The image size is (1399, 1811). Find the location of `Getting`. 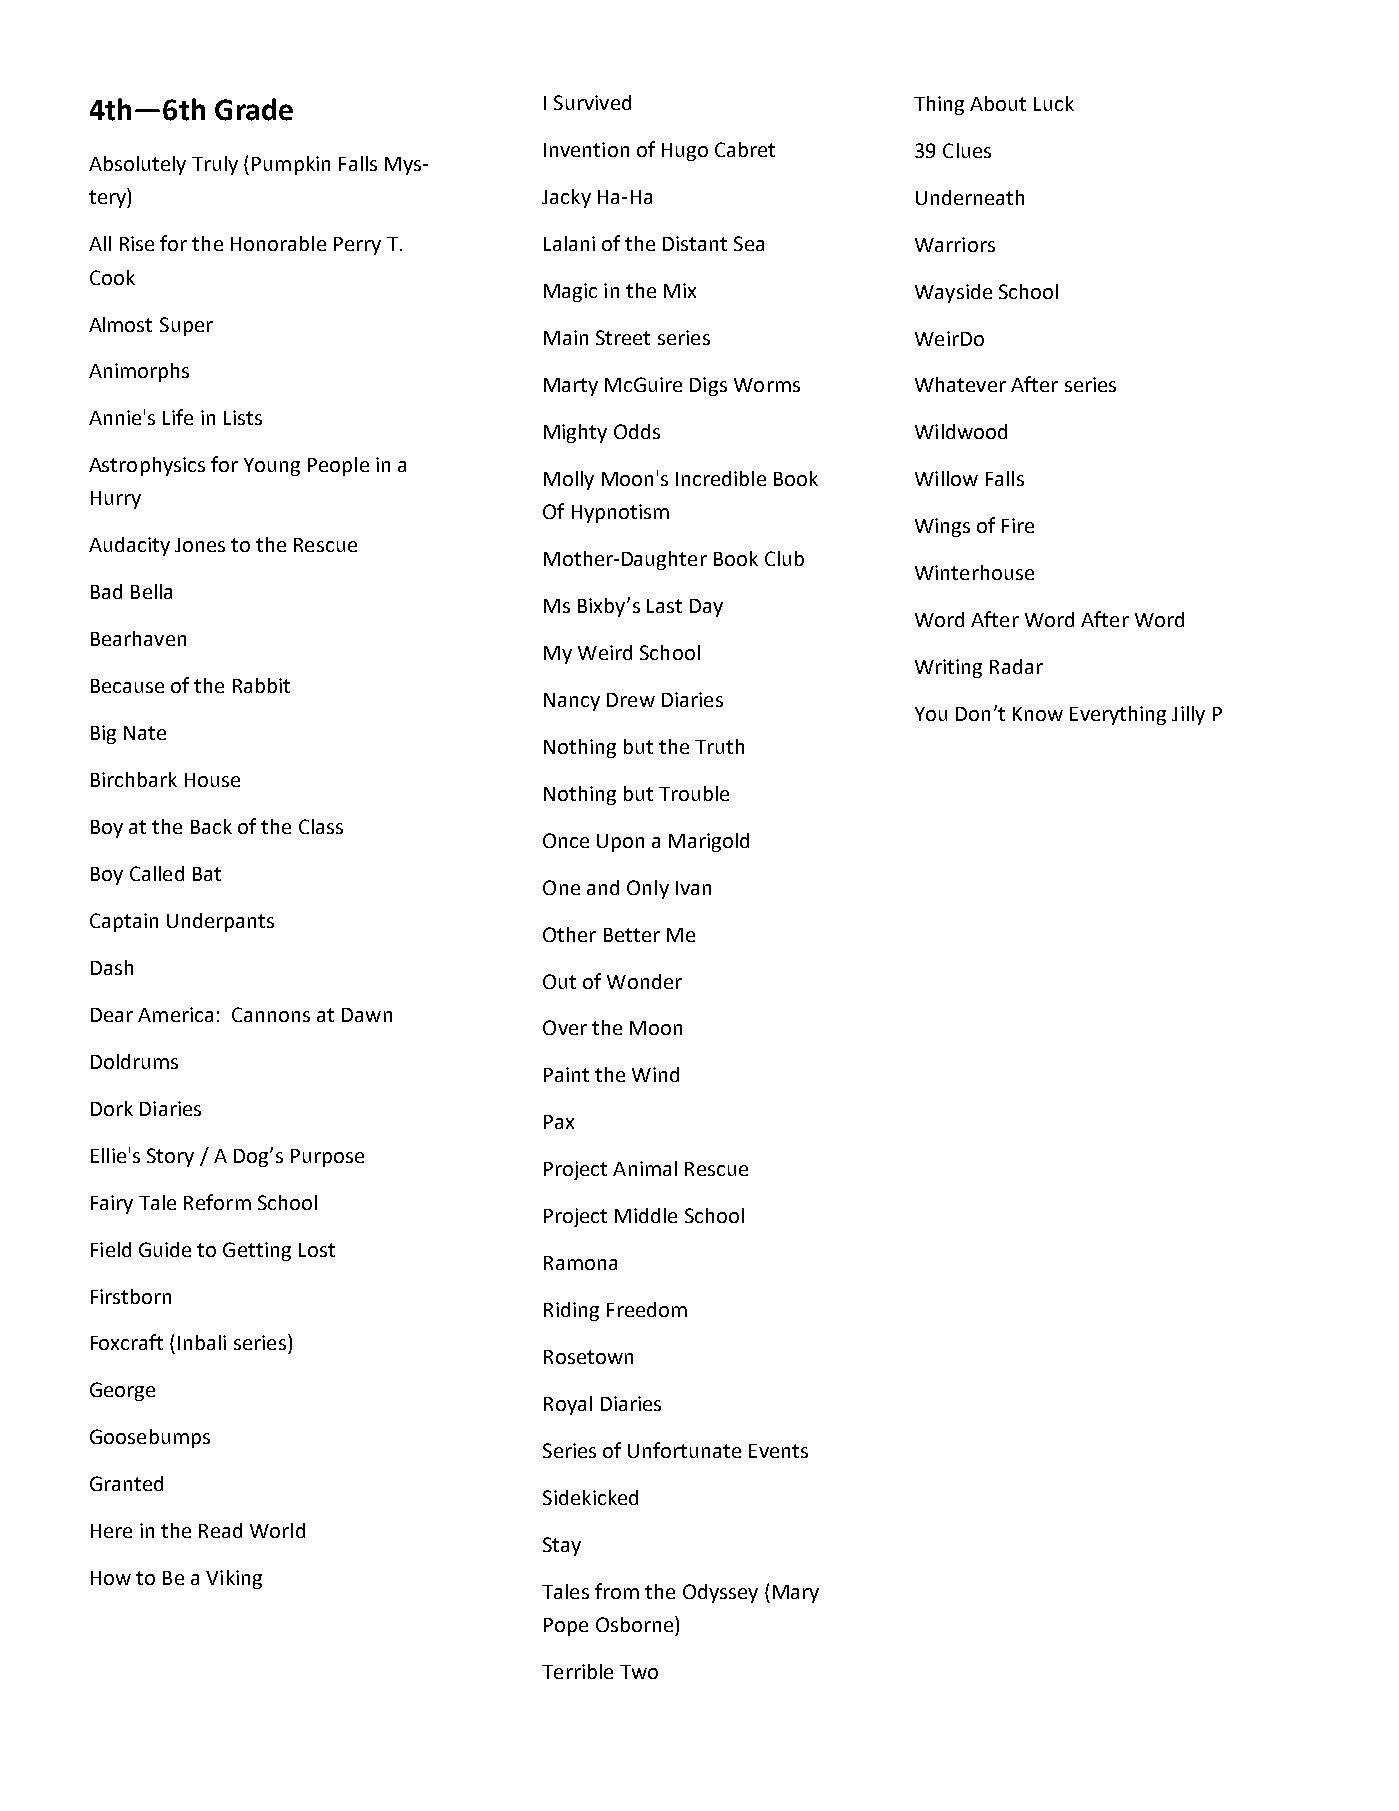

Getting is located at coordinates (257, 1251).
